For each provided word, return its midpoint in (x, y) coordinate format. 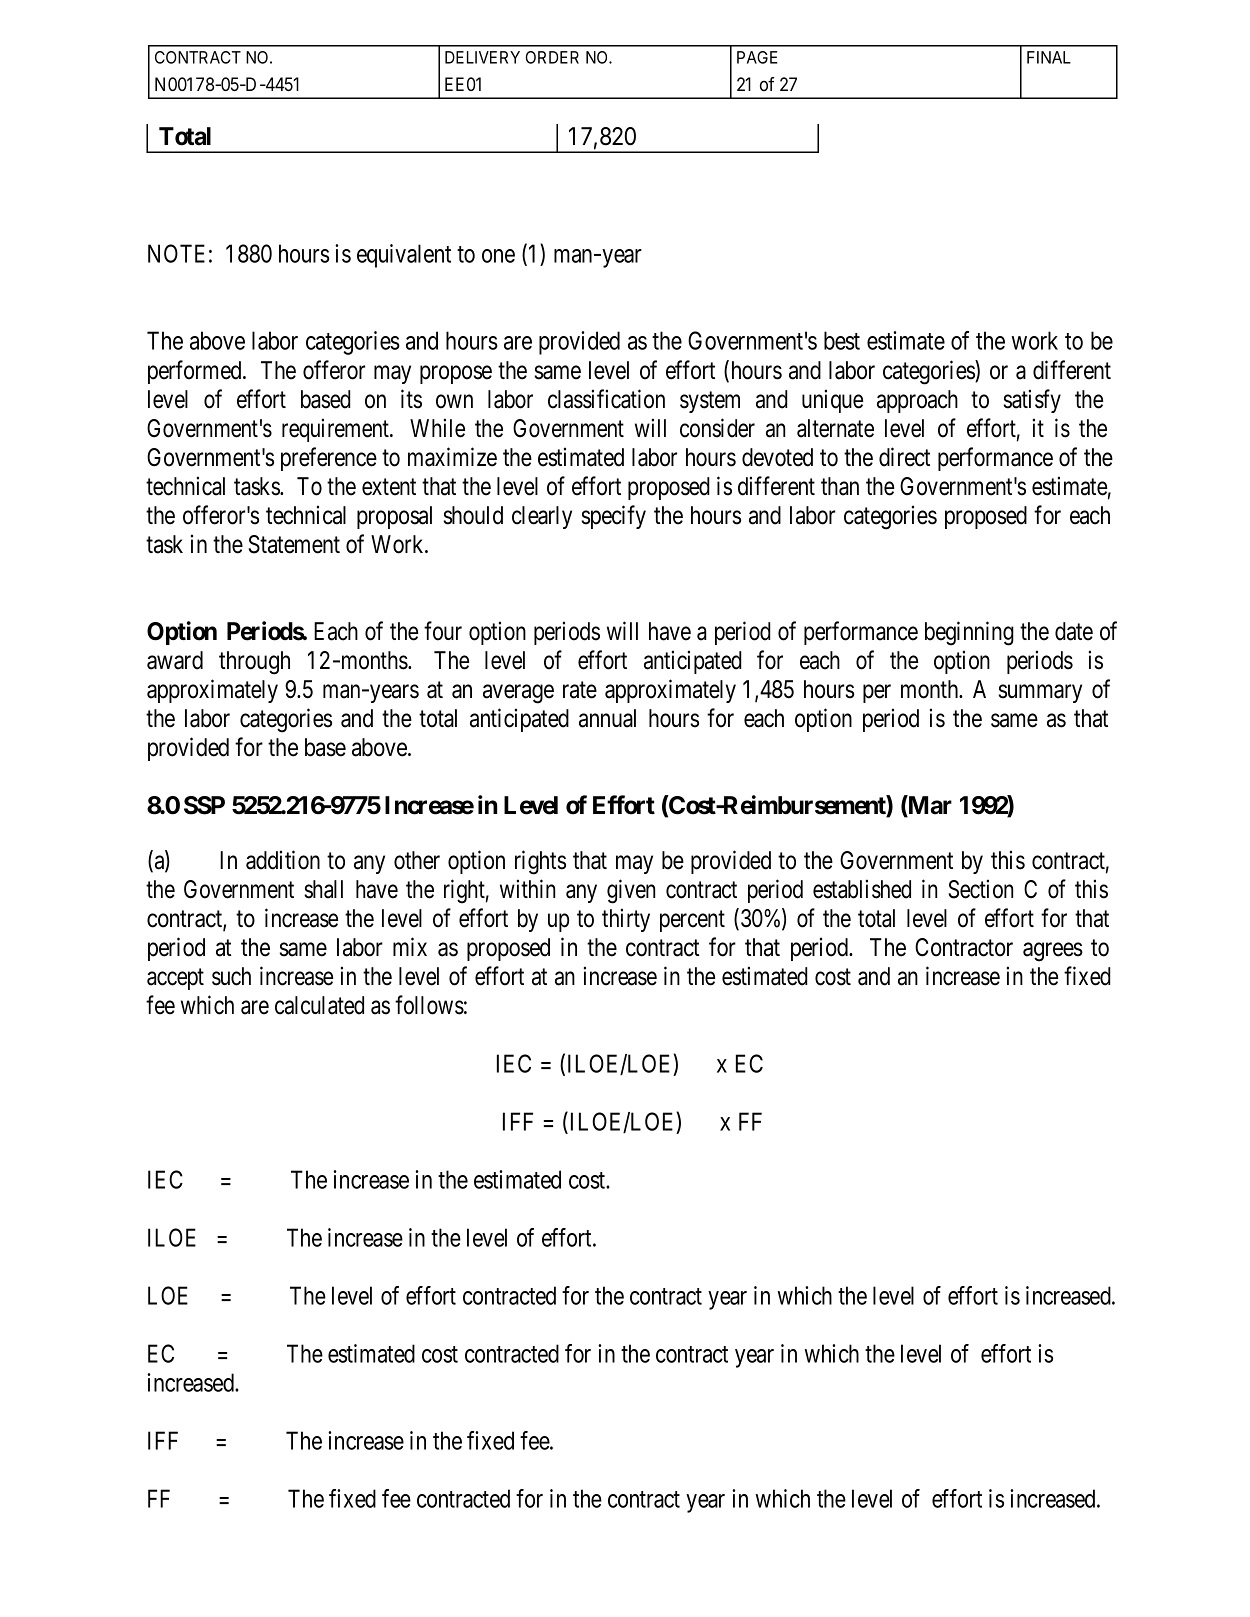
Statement (294, 544)
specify (614, 517)
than (840, 486)
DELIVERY (482, 57)
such (231, 976)
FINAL (1049, 57)
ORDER (552, 57)
